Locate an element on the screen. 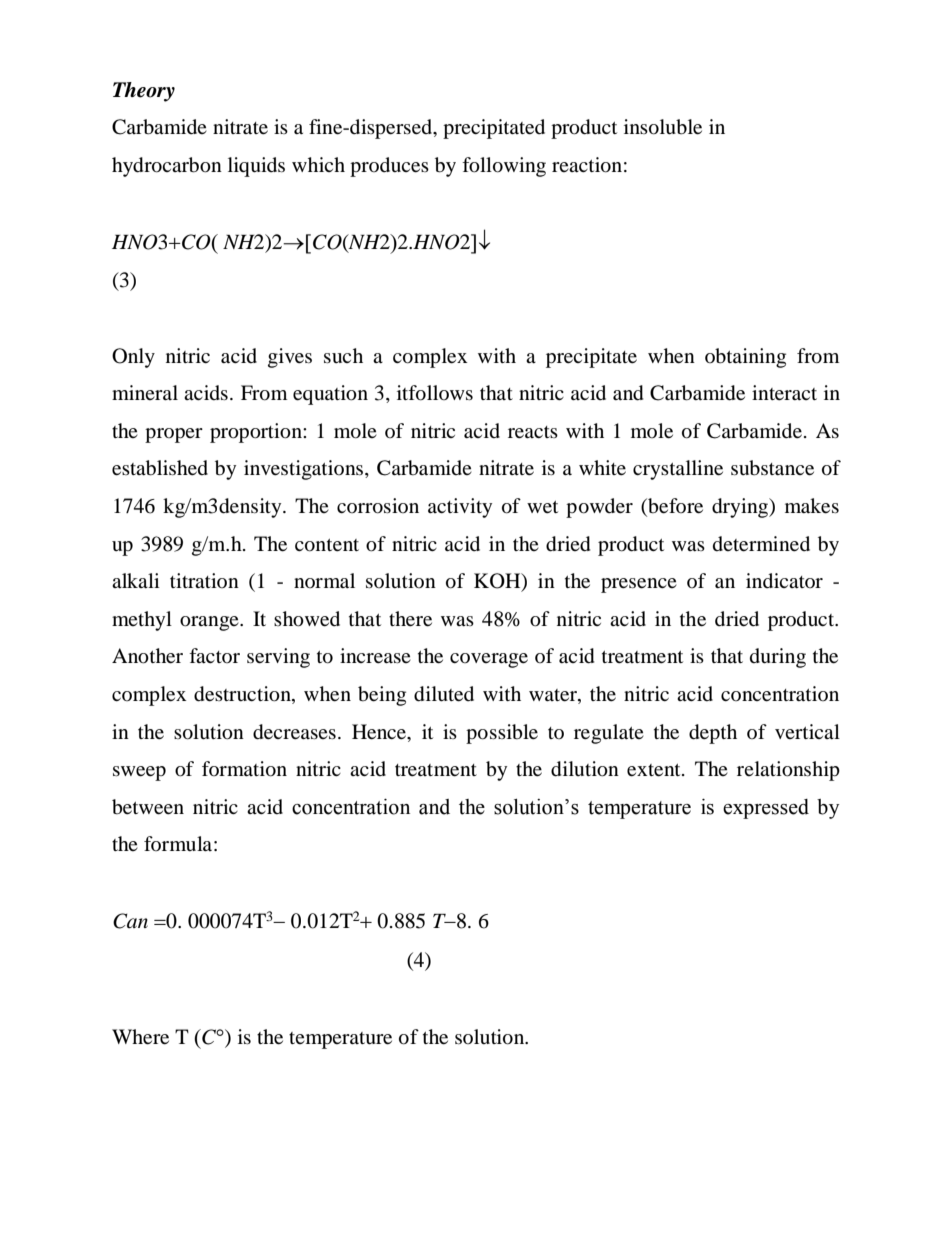 This screenshot has width=952, height=1233. expressed is located at coordinates (766, 809).
